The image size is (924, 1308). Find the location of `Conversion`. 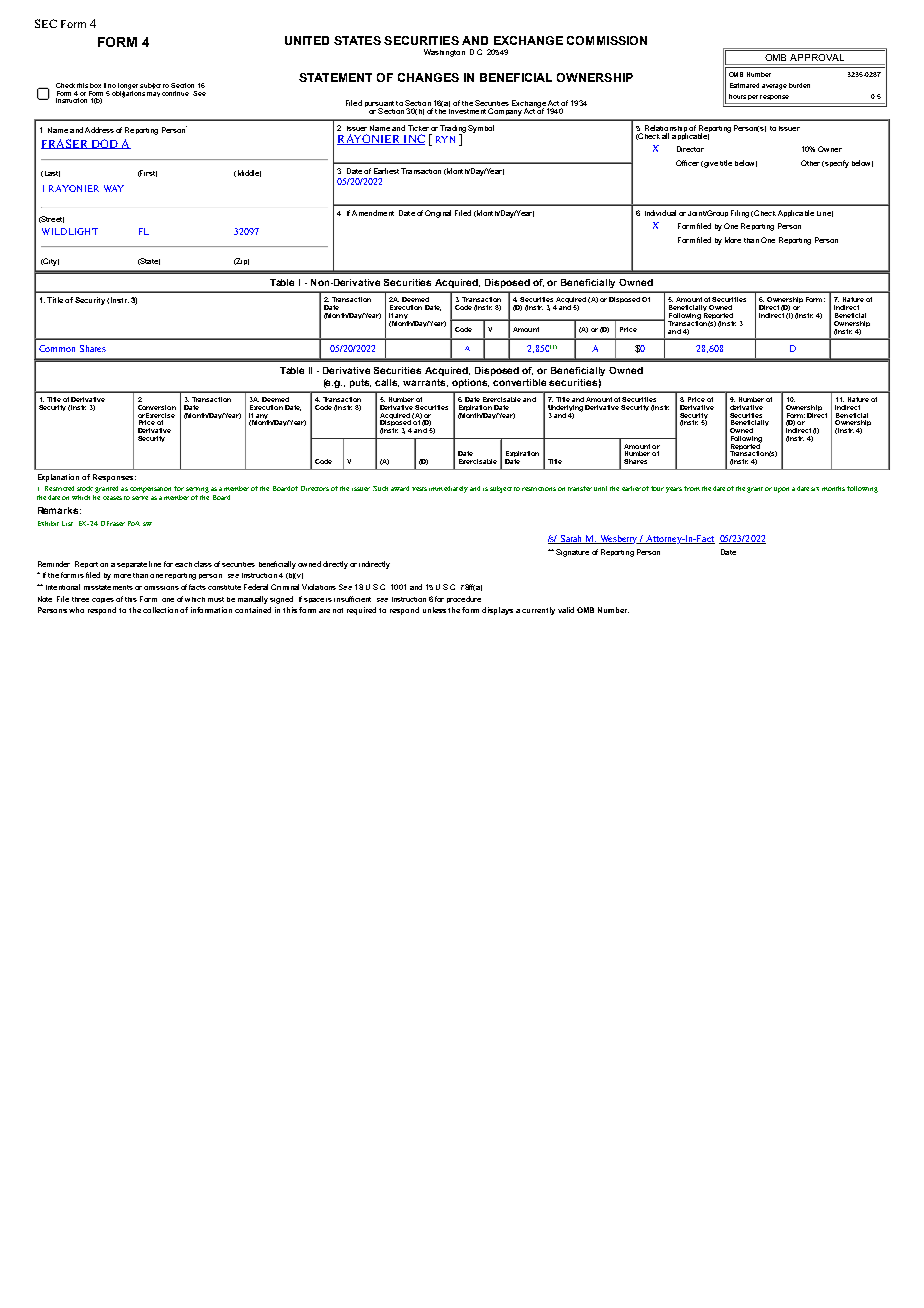

Conversion is located at coordinates (157, 407).
